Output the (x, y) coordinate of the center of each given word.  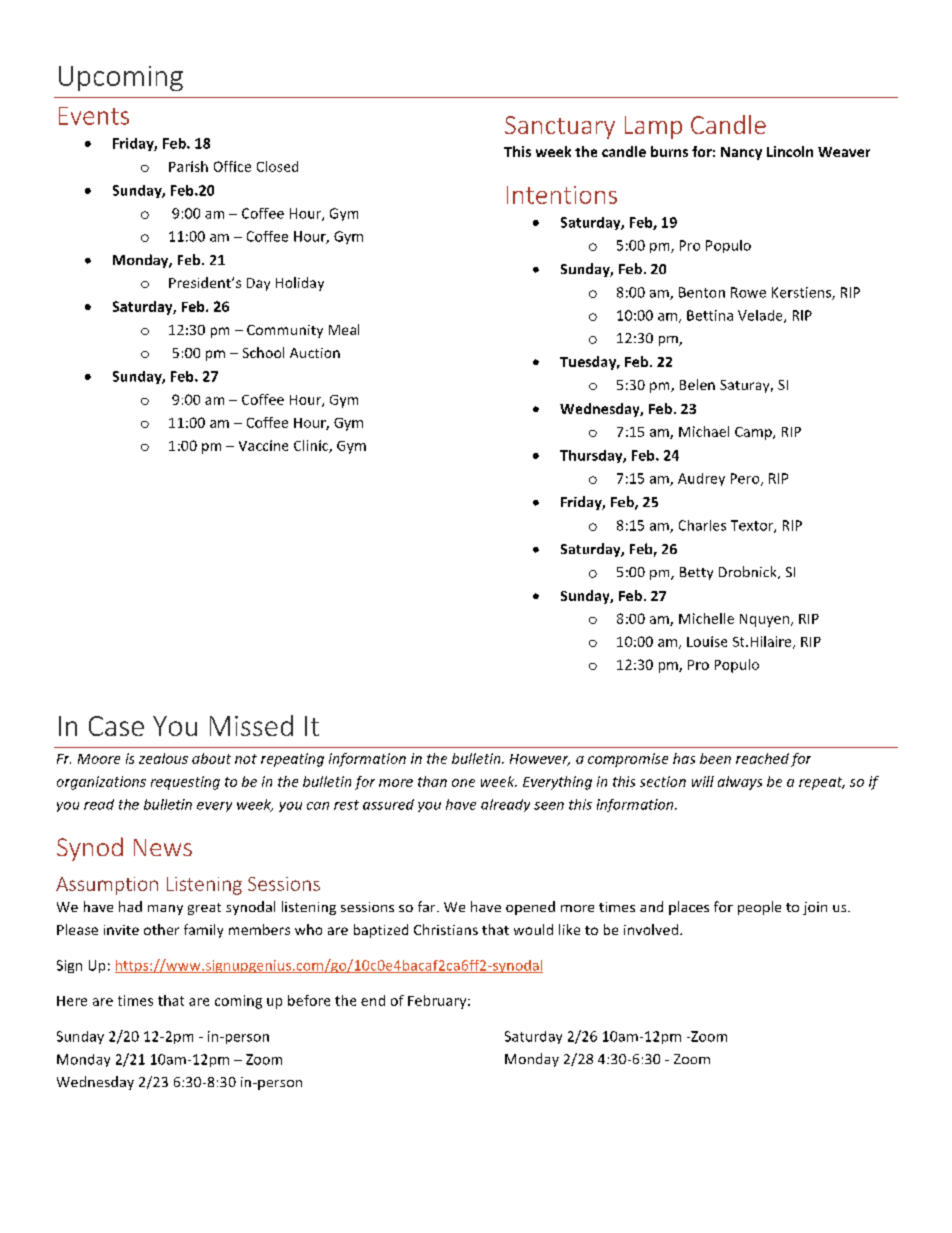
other (161, 929)
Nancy (741, 153)
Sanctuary (560, 127)
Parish (188, 166)
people (759, 908)
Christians (446, 929)
